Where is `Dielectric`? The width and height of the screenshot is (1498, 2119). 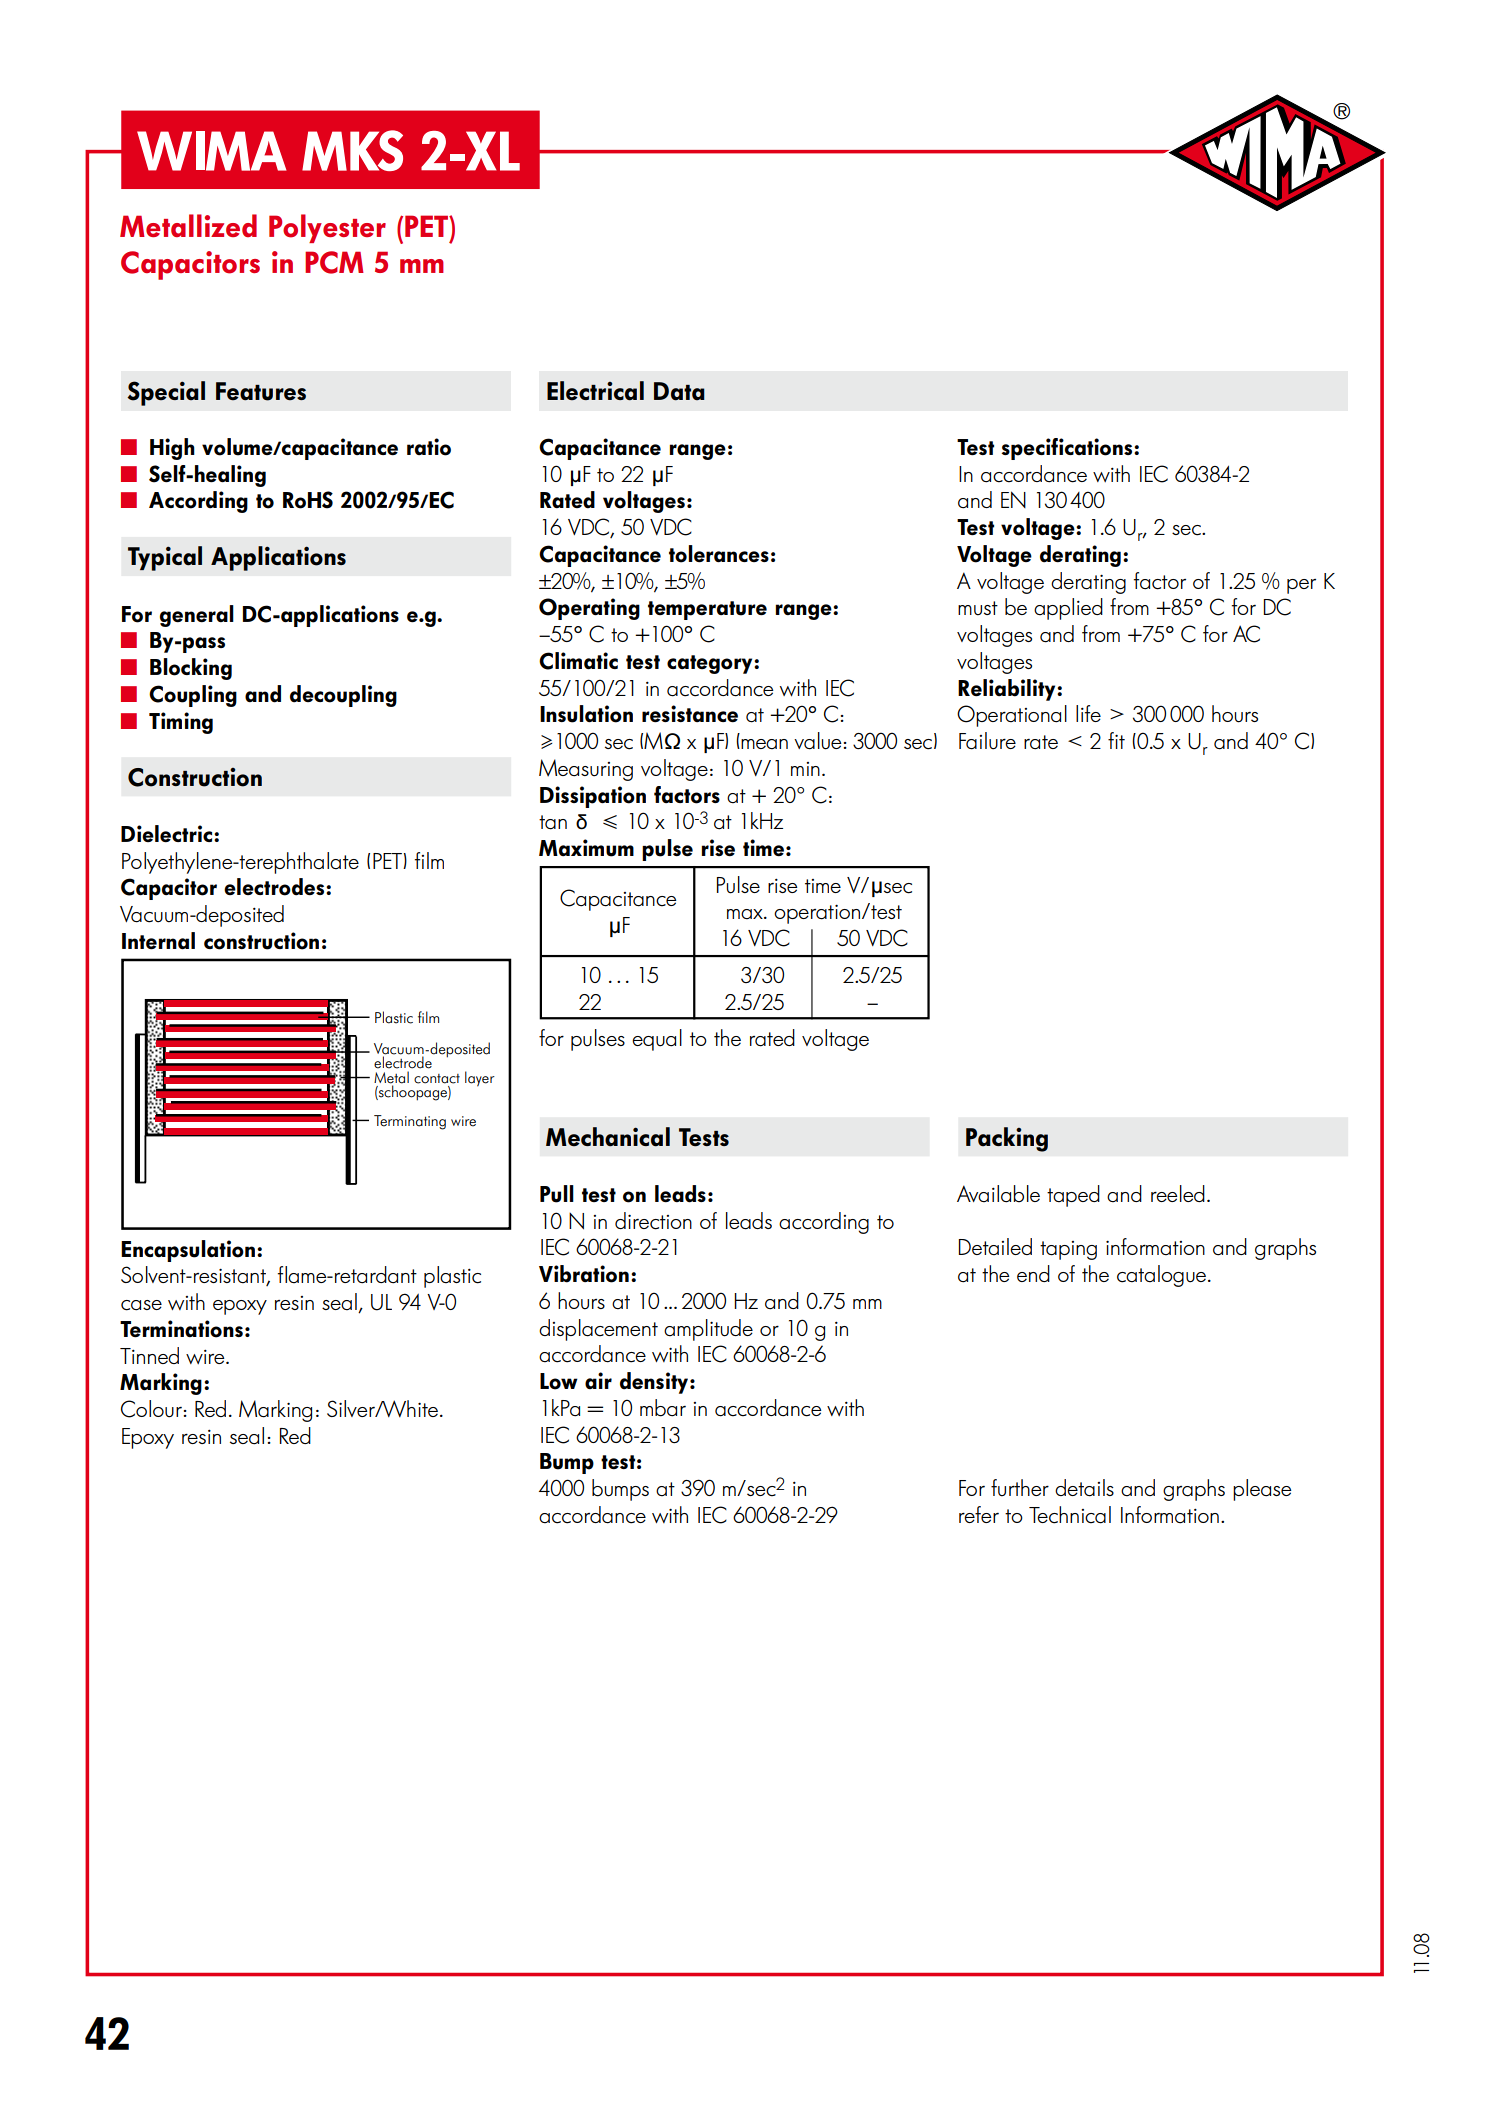
Dielectric is located at coordinates (168, 834).
